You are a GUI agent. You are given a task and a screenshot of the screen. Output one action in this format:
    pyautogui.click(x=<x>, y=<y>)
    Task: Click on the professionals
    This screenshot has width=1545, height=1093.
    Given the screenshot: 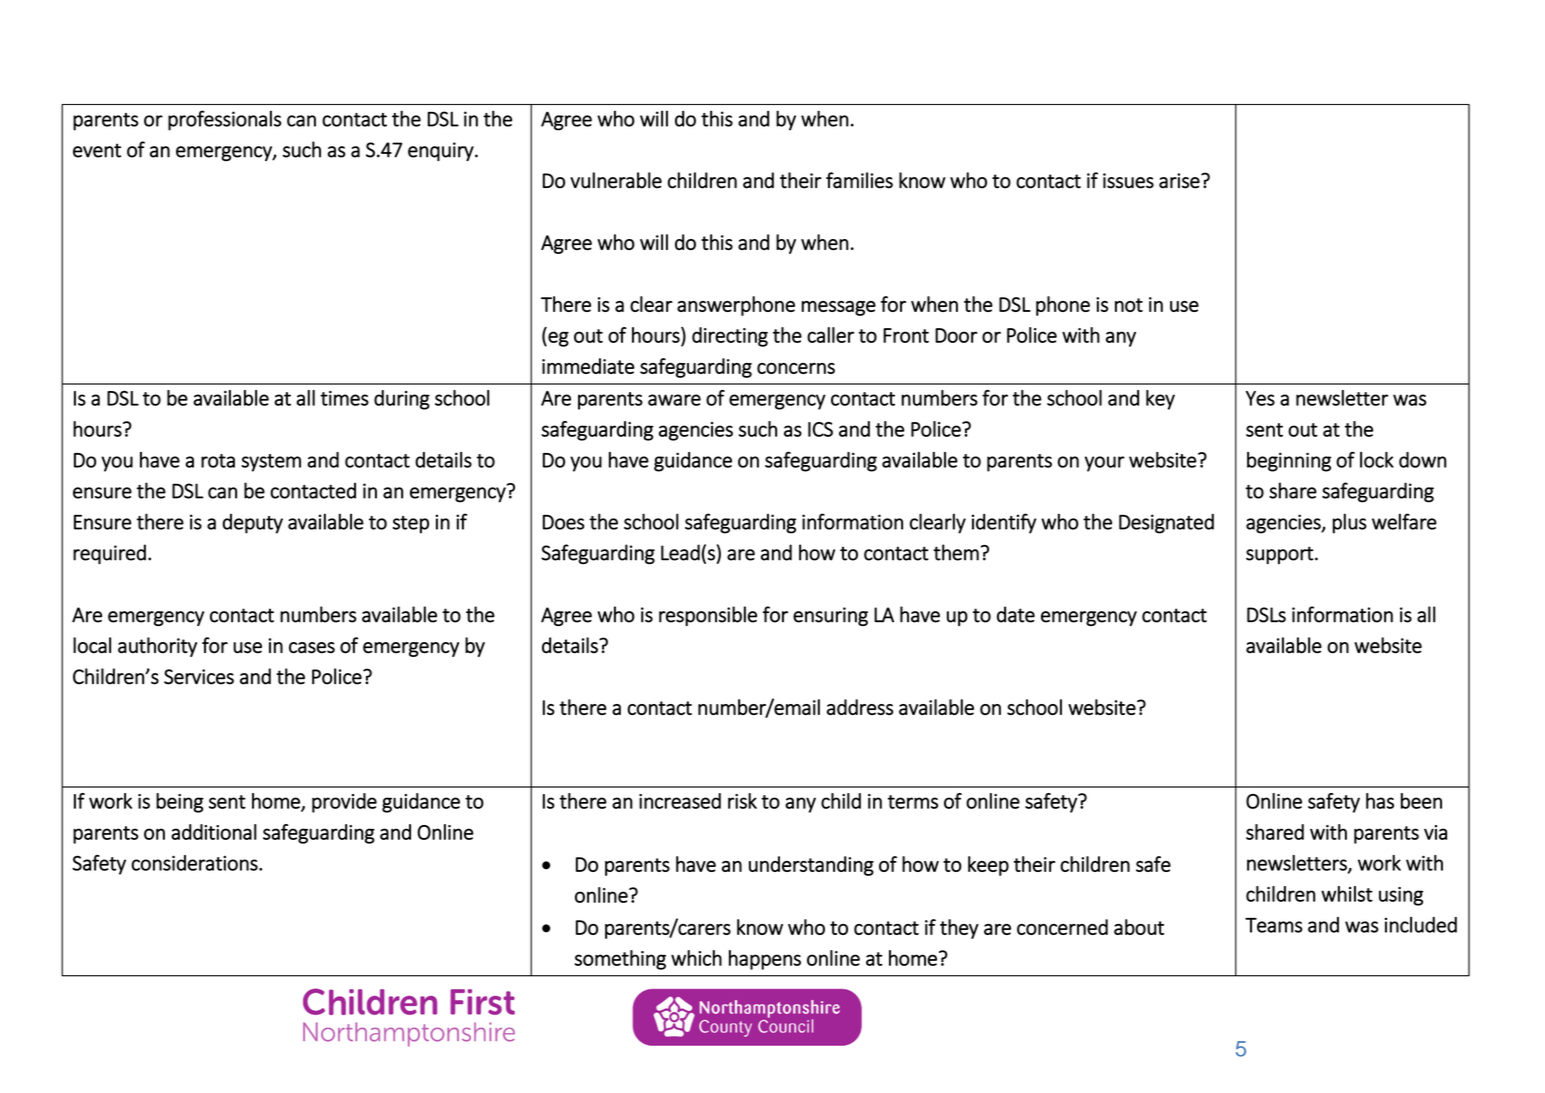 What is the action you would take?
    pyautogui.click(x=224, y=120)
